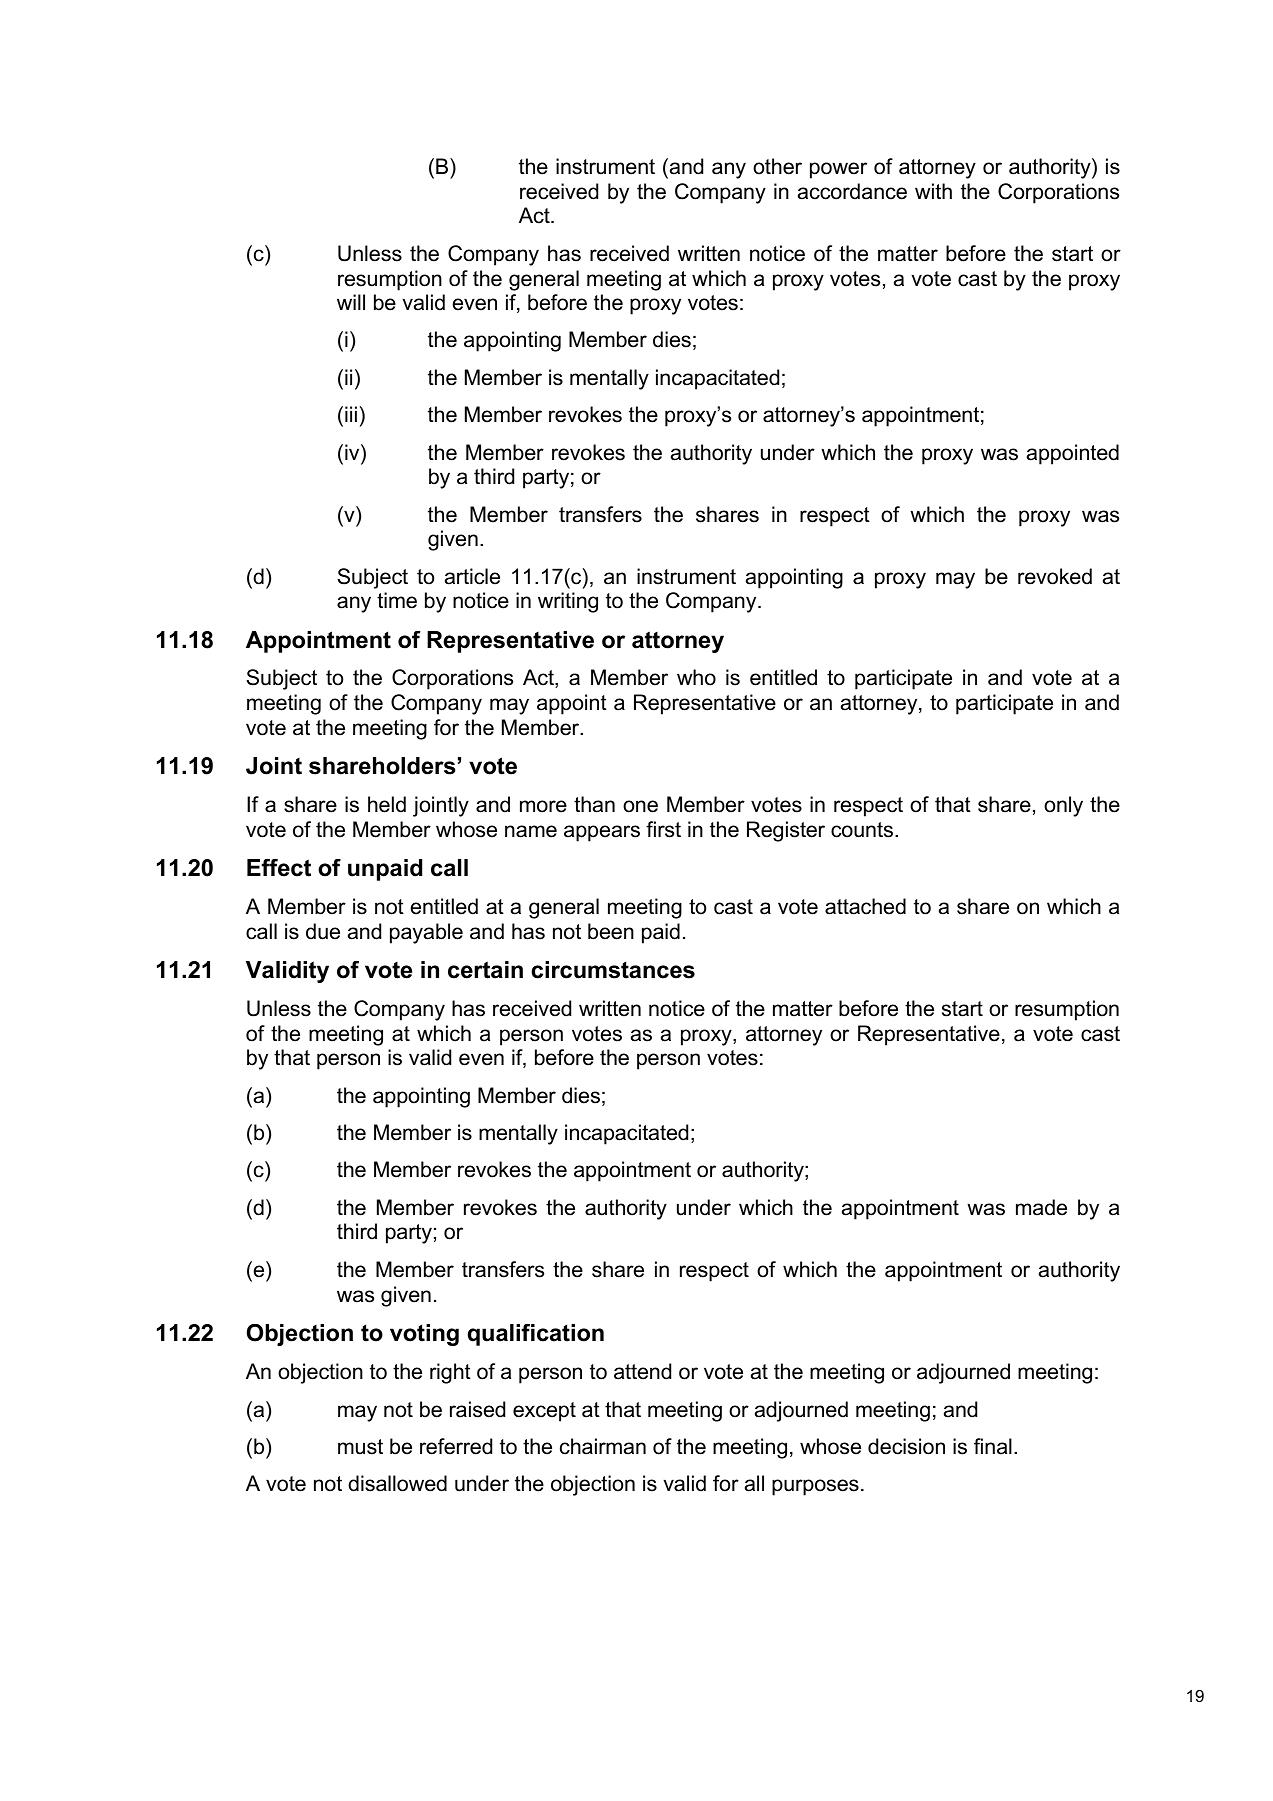 The width and height of the document is (1273, 1801). I want to click on with, so click(933, 191).
